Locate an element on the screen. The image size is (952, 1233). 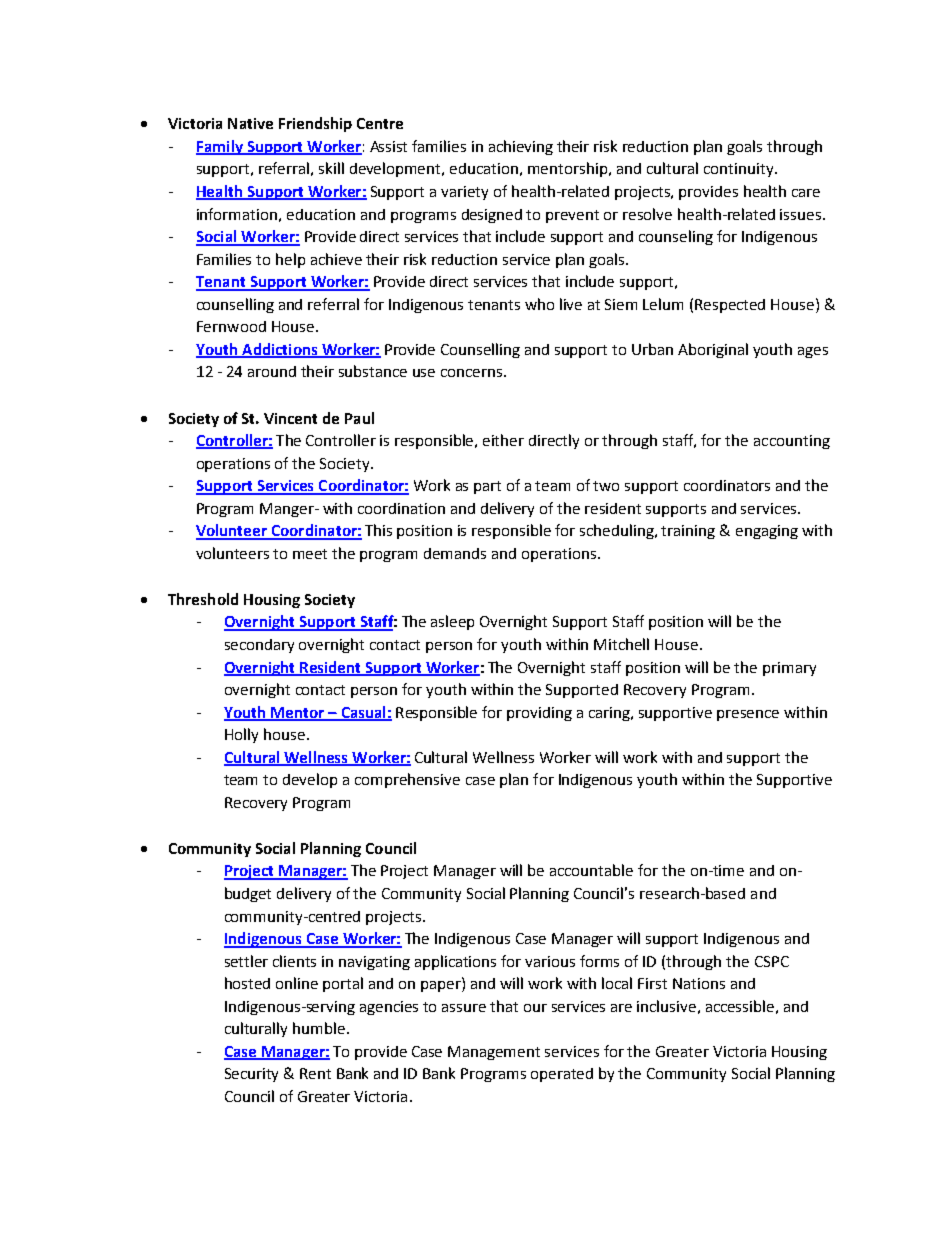
either is located at coordinates (503, 440).
